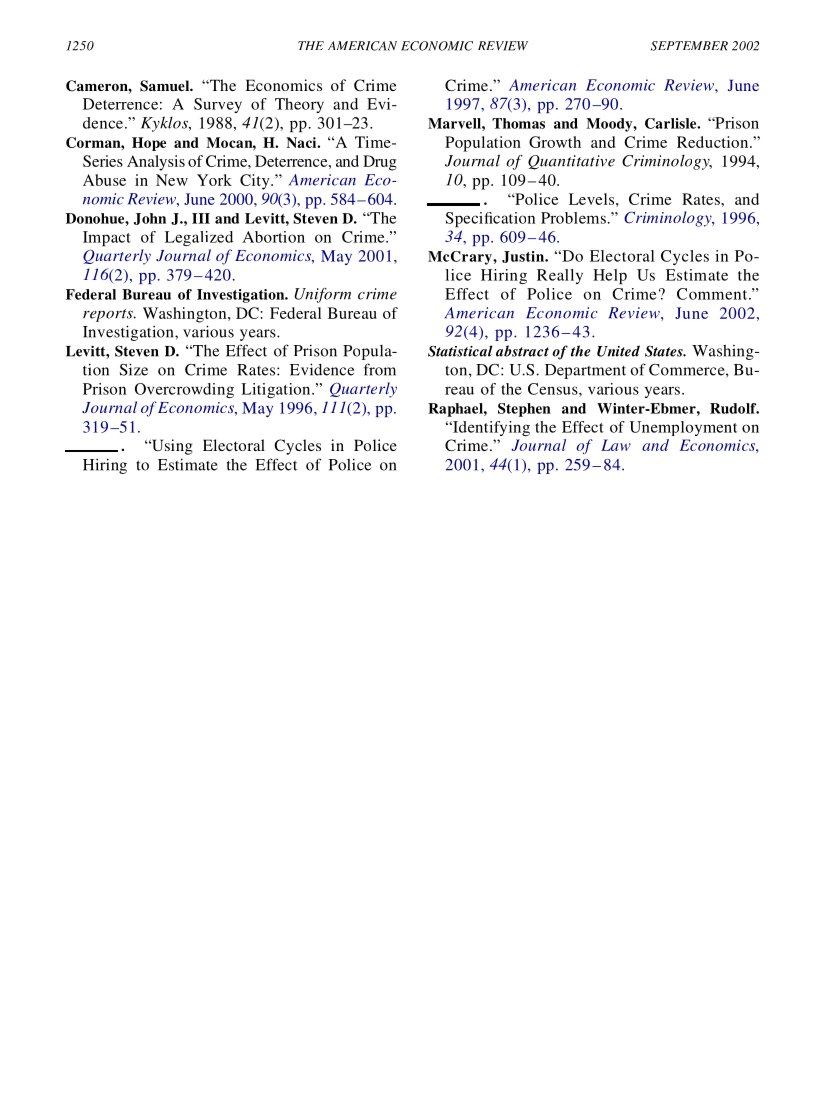 This screenshot has height=1114, width=827. What do you see at coordinates (184, 390) in the screenshot?
I see `Overcrowding` at bounding box center [184, 390].
